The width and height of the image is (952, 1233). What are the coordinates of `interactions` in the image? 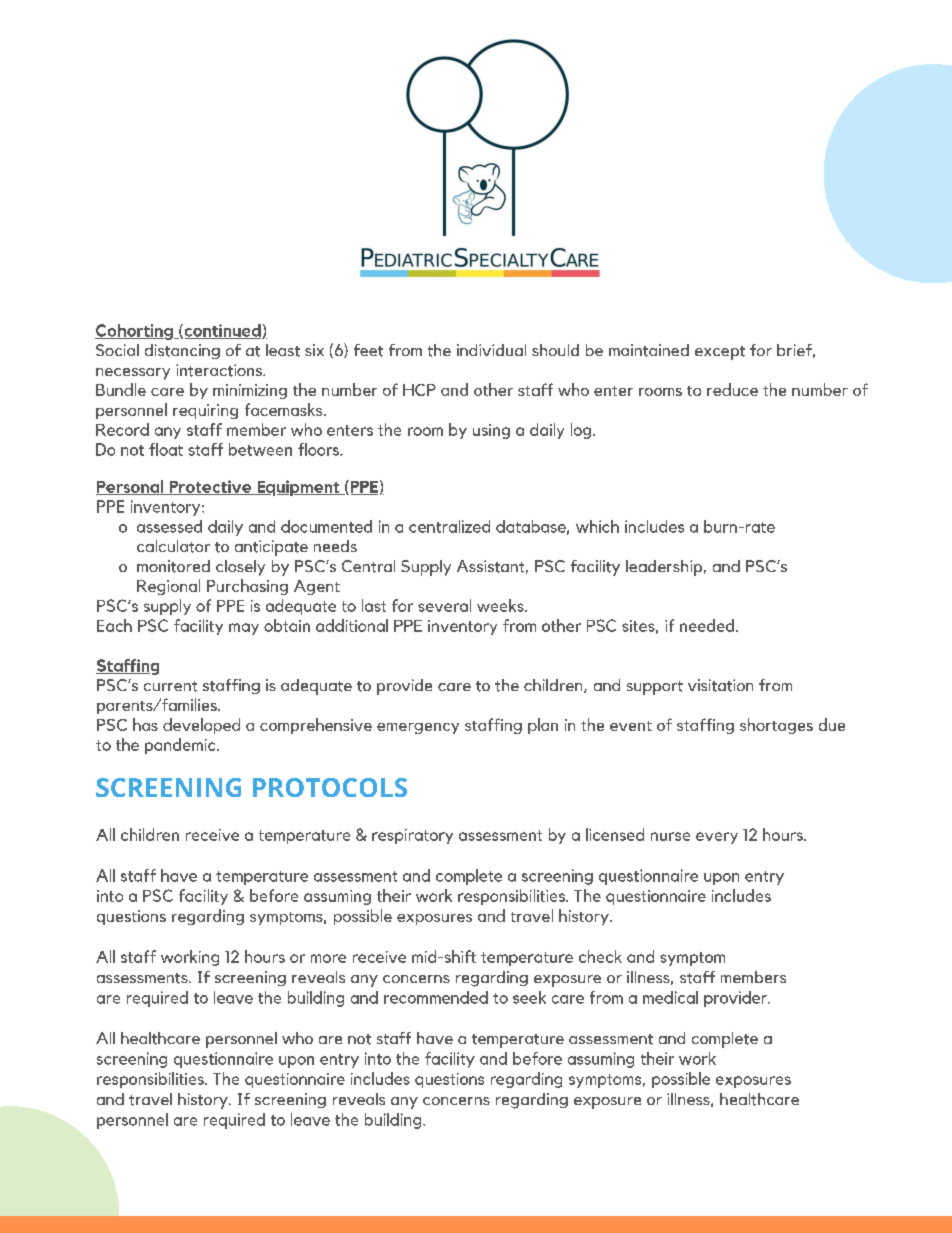 It's located at (220, 370).
